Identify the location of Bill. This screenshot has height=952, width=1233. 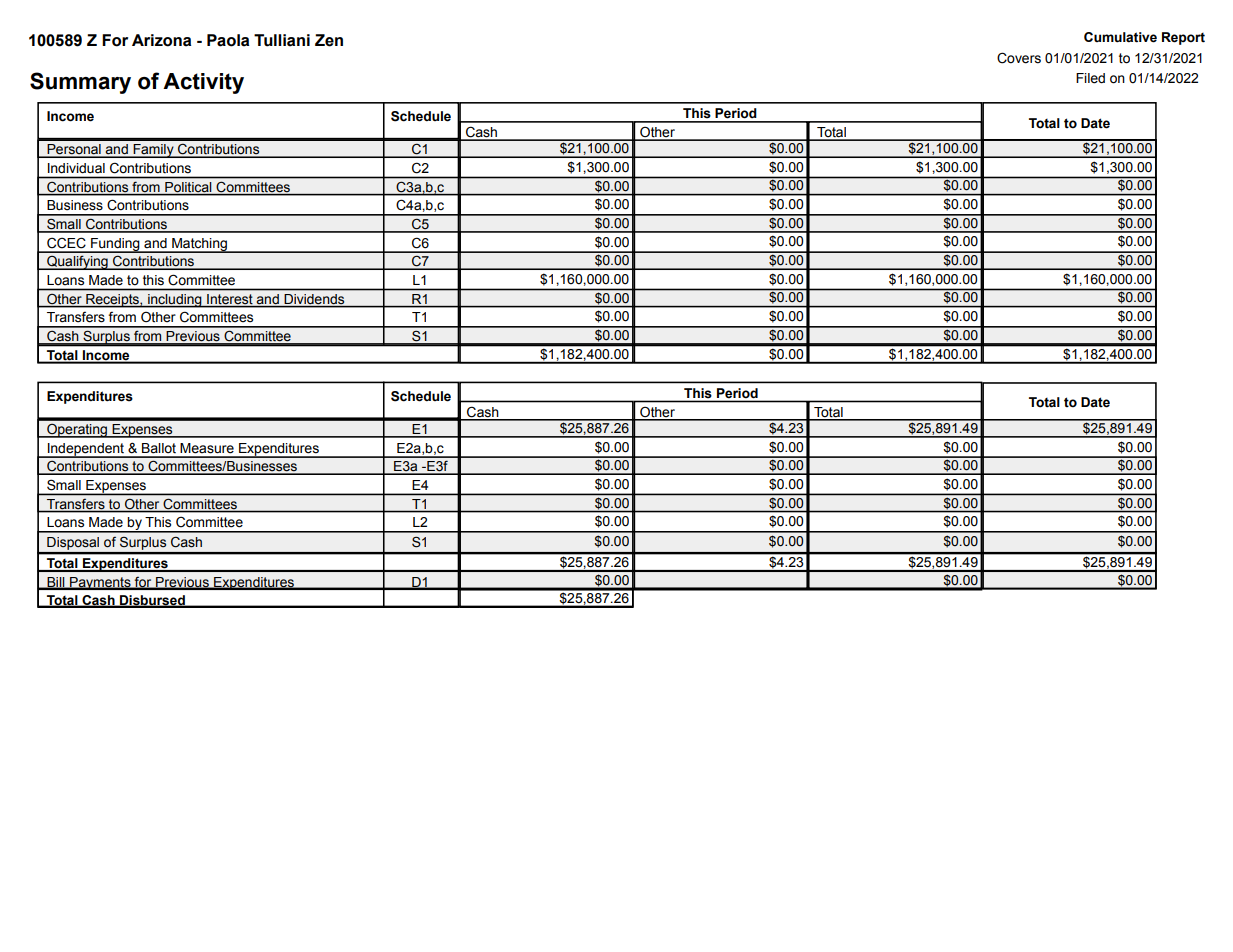
(56, 583).
